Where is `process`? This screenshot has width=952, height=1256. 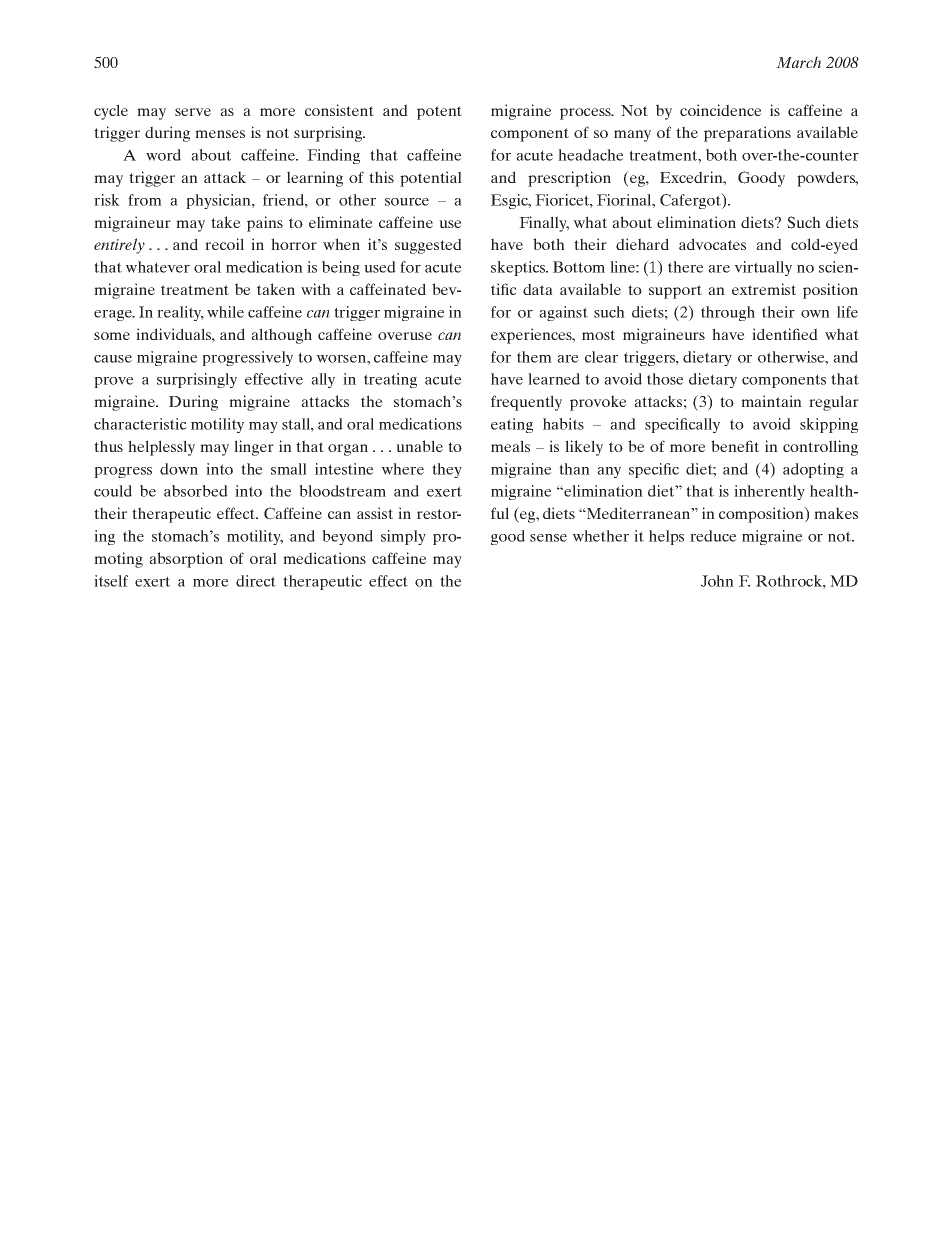 process is located at coordinates (586, 114).
